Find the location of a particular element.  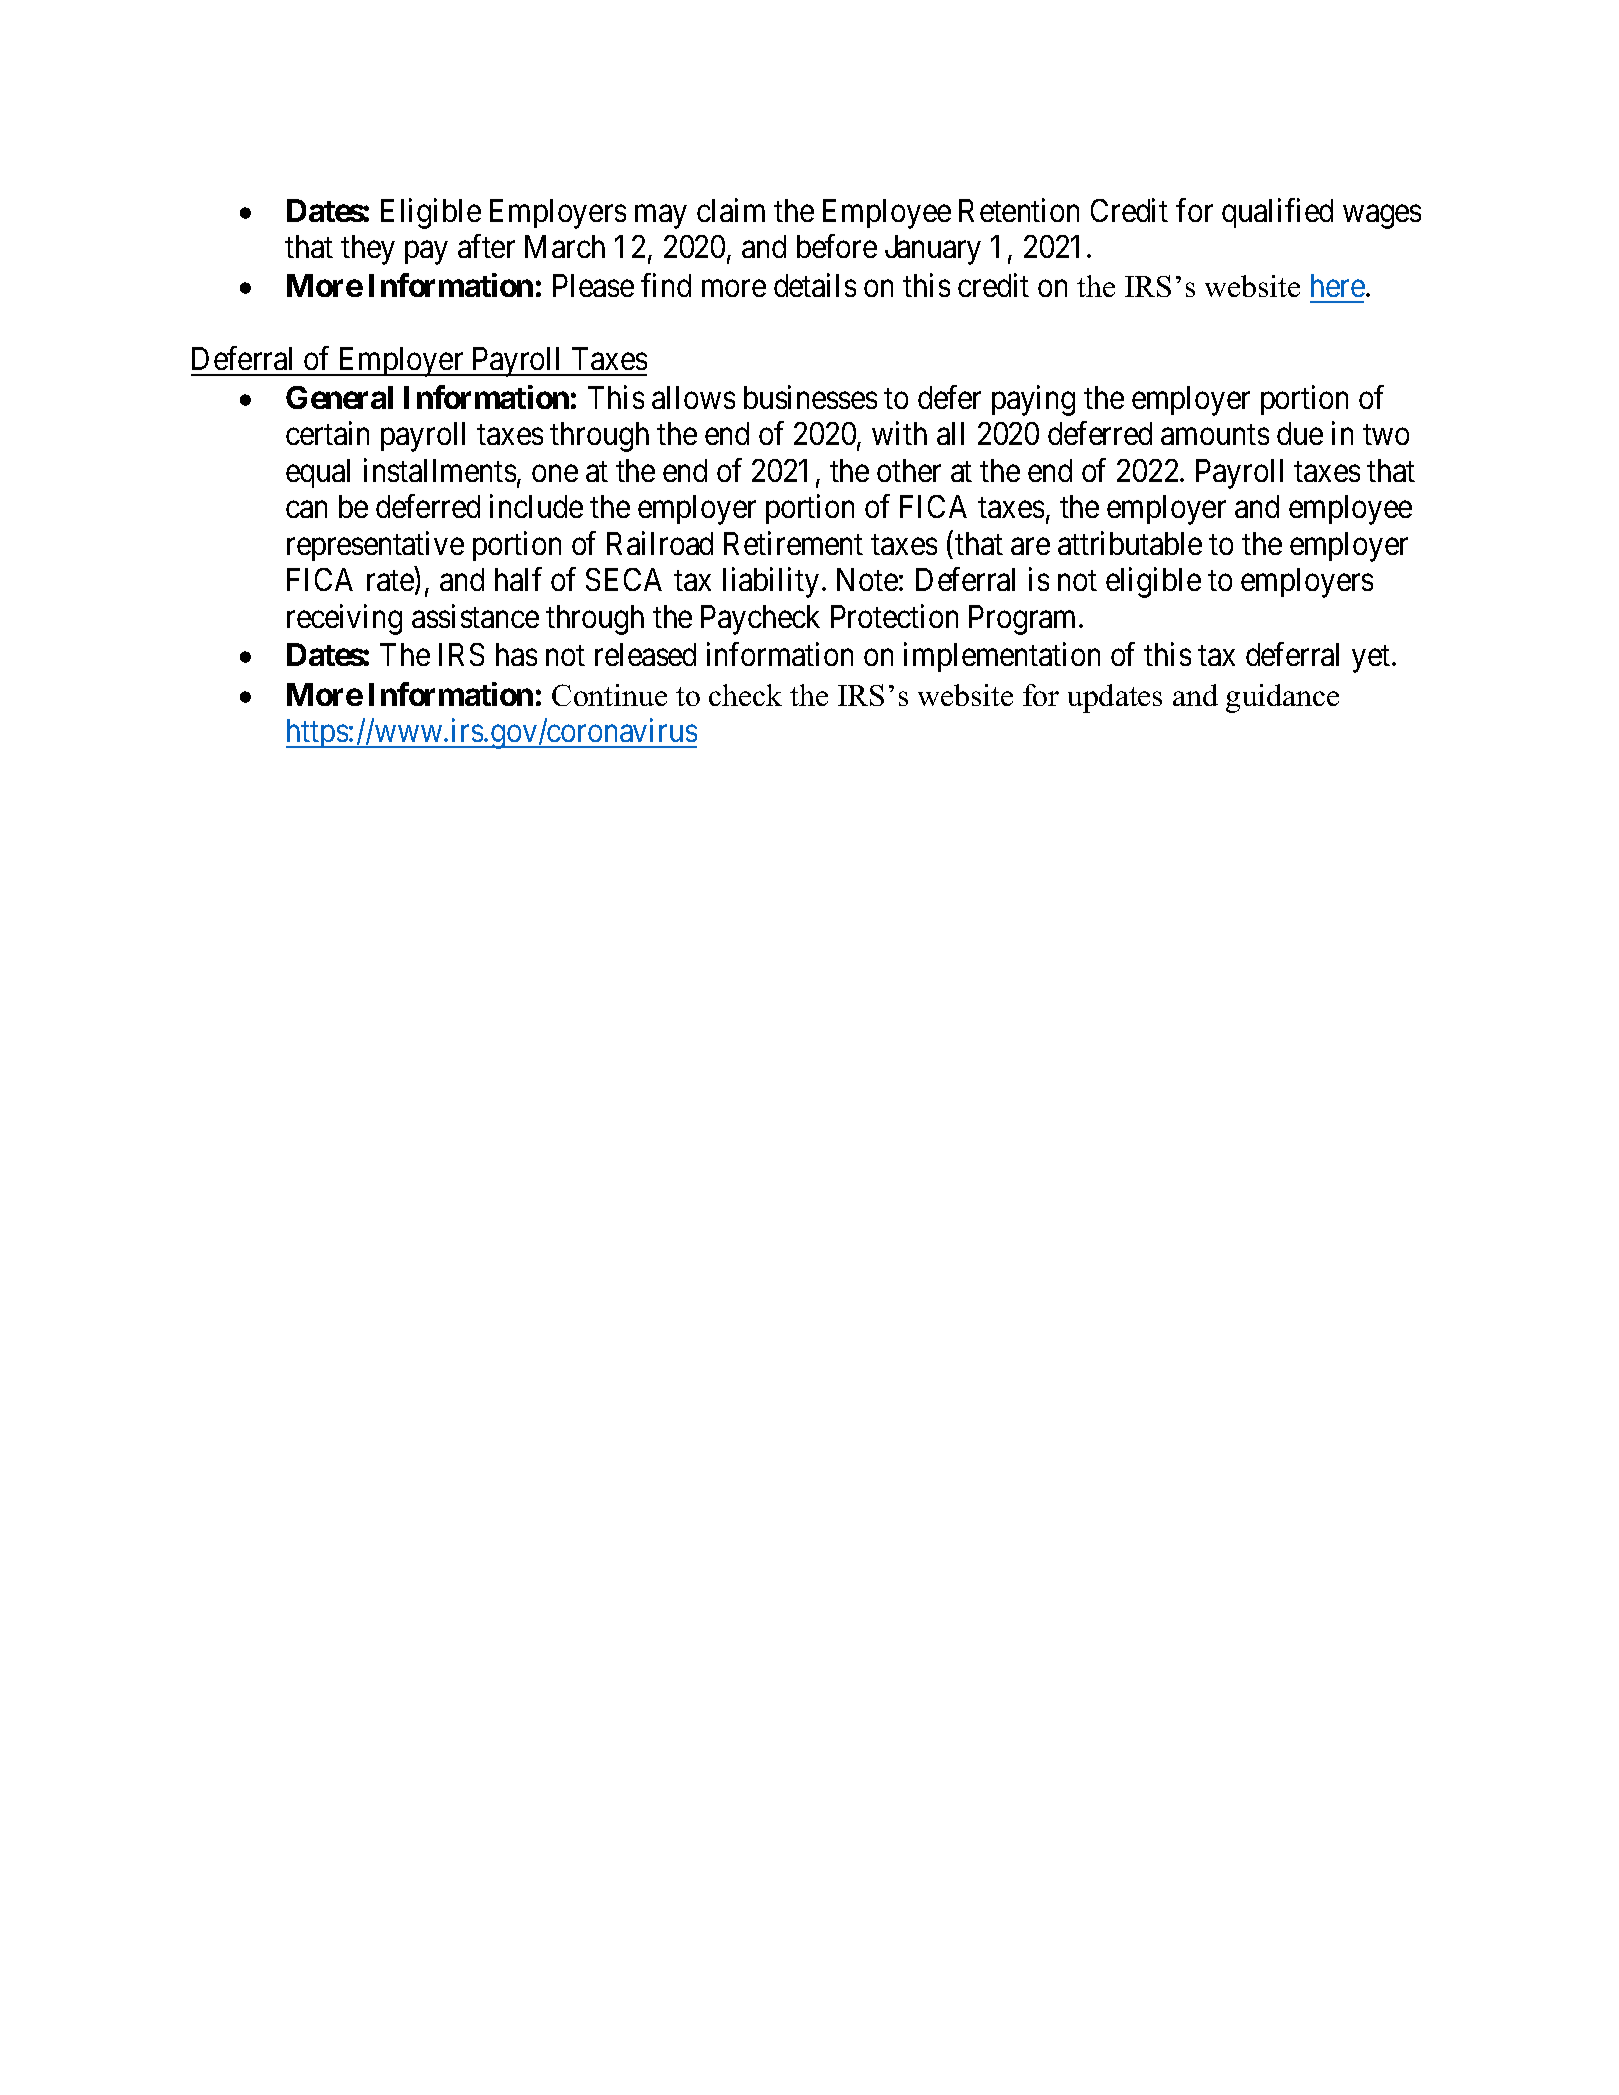

Program is located at coordinates (1024, 620).
